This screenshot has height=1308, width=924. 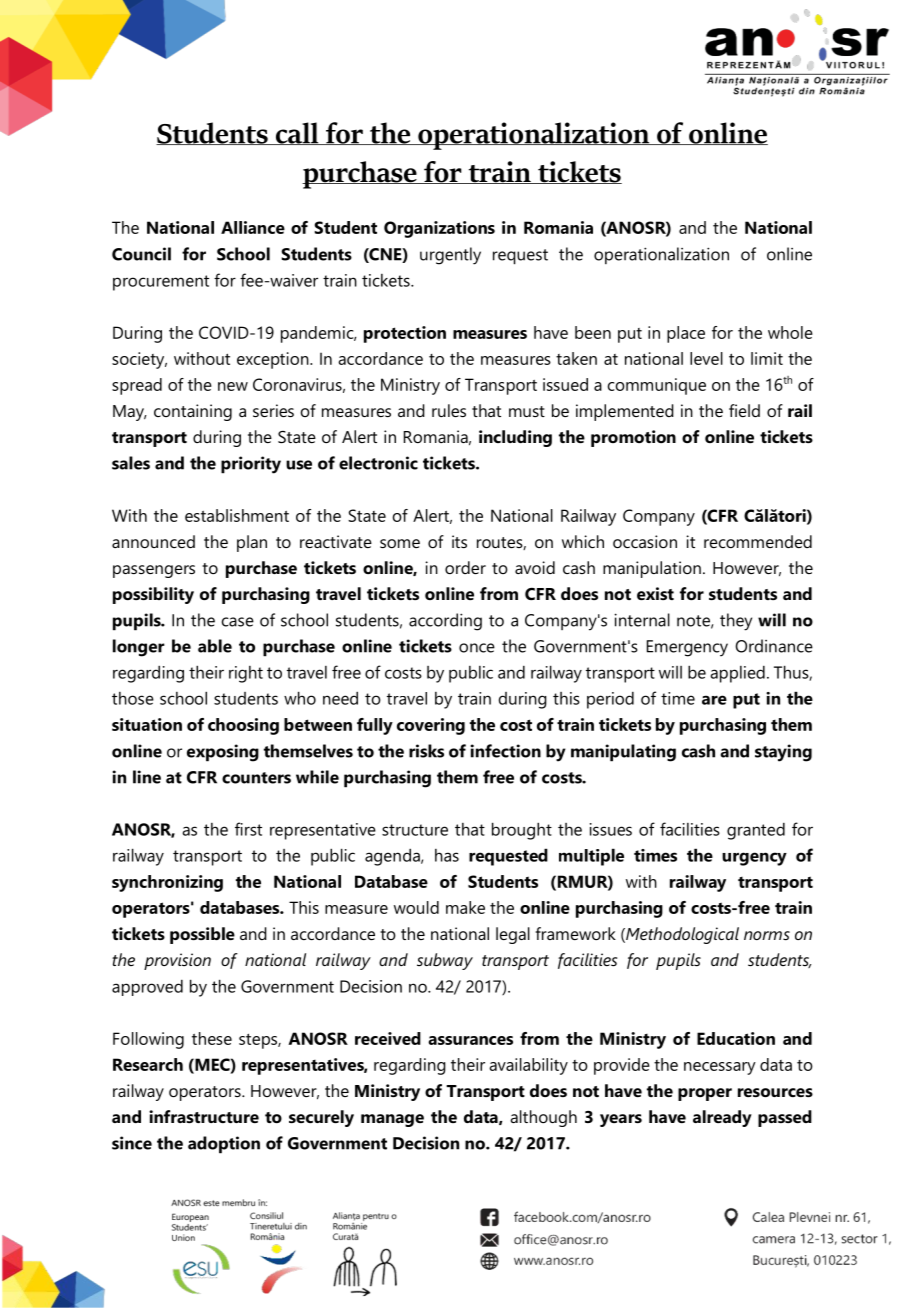 What do you see at coordinates (253, 227) in the screenshot?
I see `Alliance` at bounding box center [253, 227].
